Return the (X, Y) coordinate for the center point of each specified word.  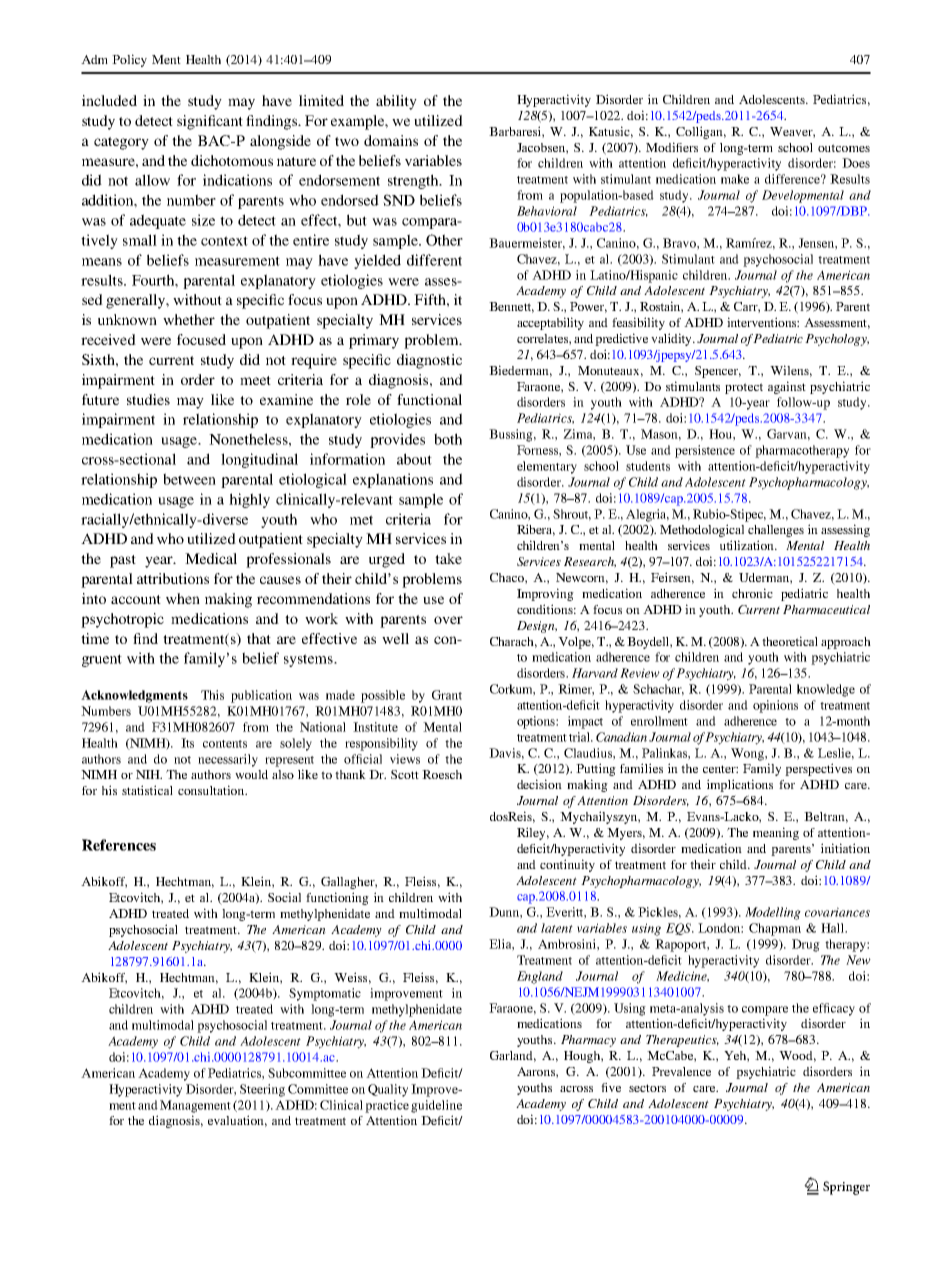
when (183, 598)
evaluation (237, 1121)
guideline (436, 1106)
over (448, 620)
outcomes (844, 148)
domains (391, 140)
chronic (752, 593)
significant (210, 122)
